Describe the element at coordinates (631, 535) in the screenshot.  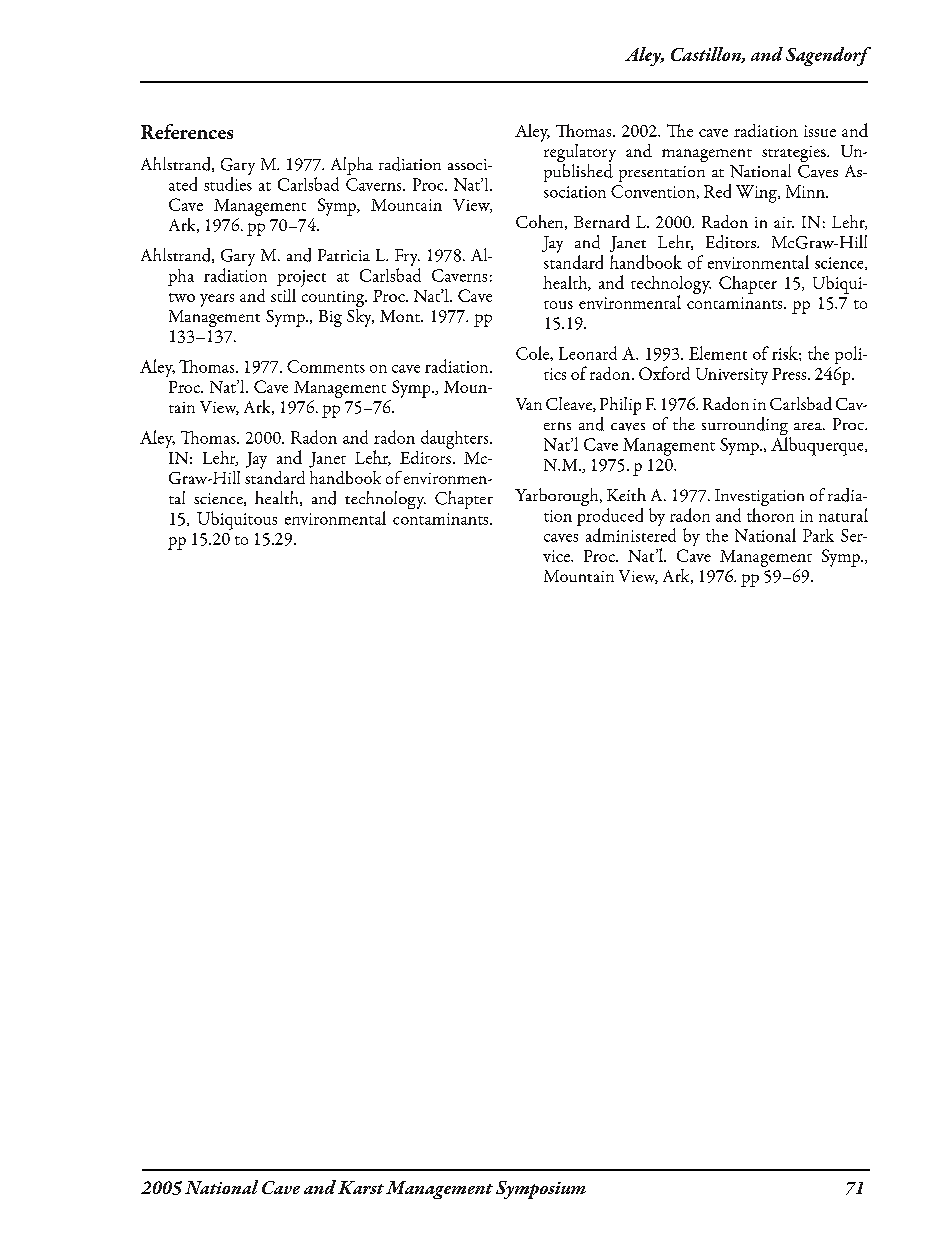
I see `administered` at that location.
